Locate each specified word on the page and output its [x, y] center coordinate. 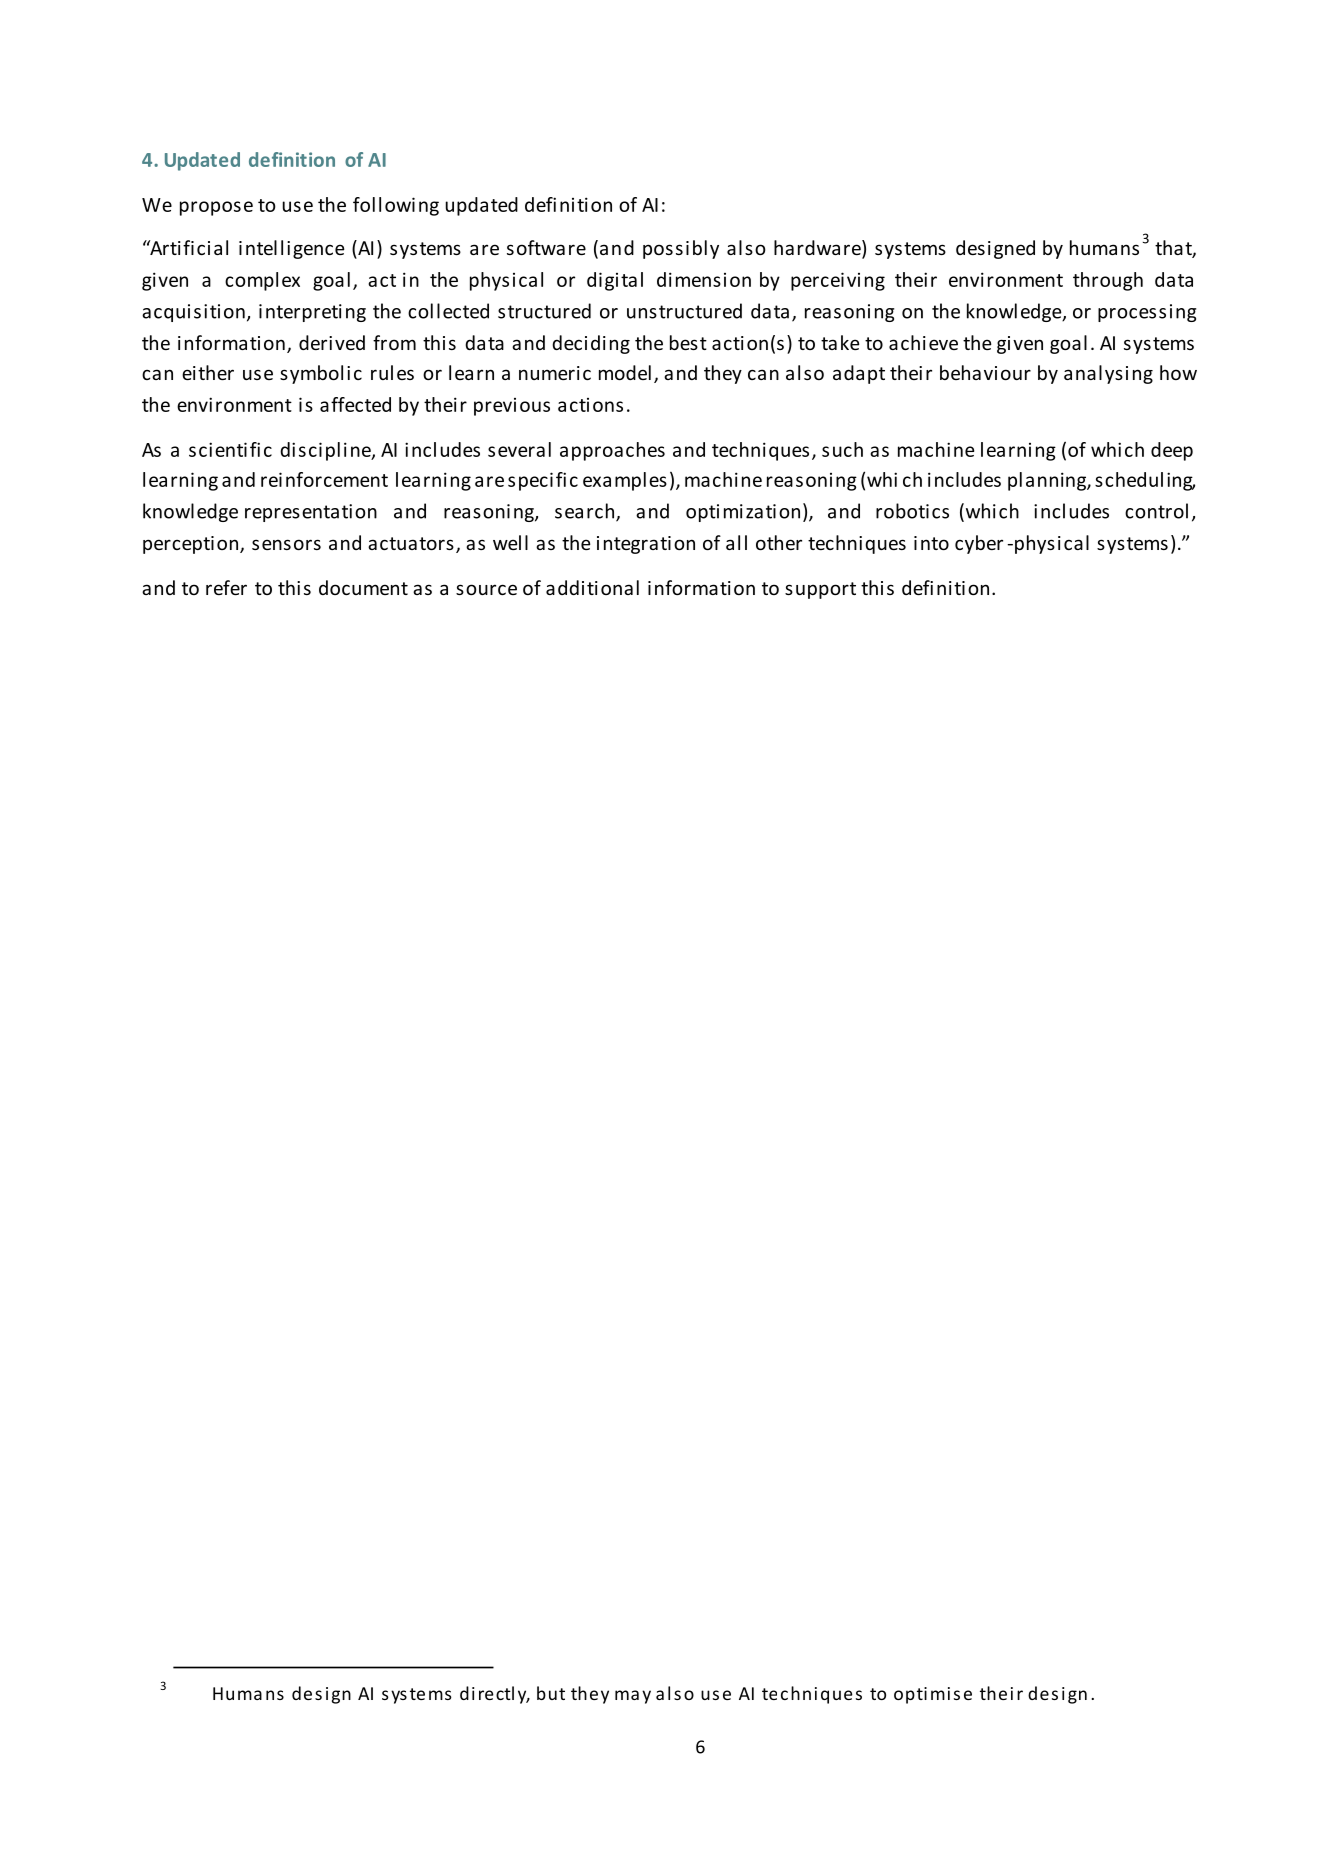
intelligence [292, 249]
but [551, 1693]
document [363, 587]
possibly [681, 249]
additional [592, 587]
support [820, 590]
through [1108, 281]
